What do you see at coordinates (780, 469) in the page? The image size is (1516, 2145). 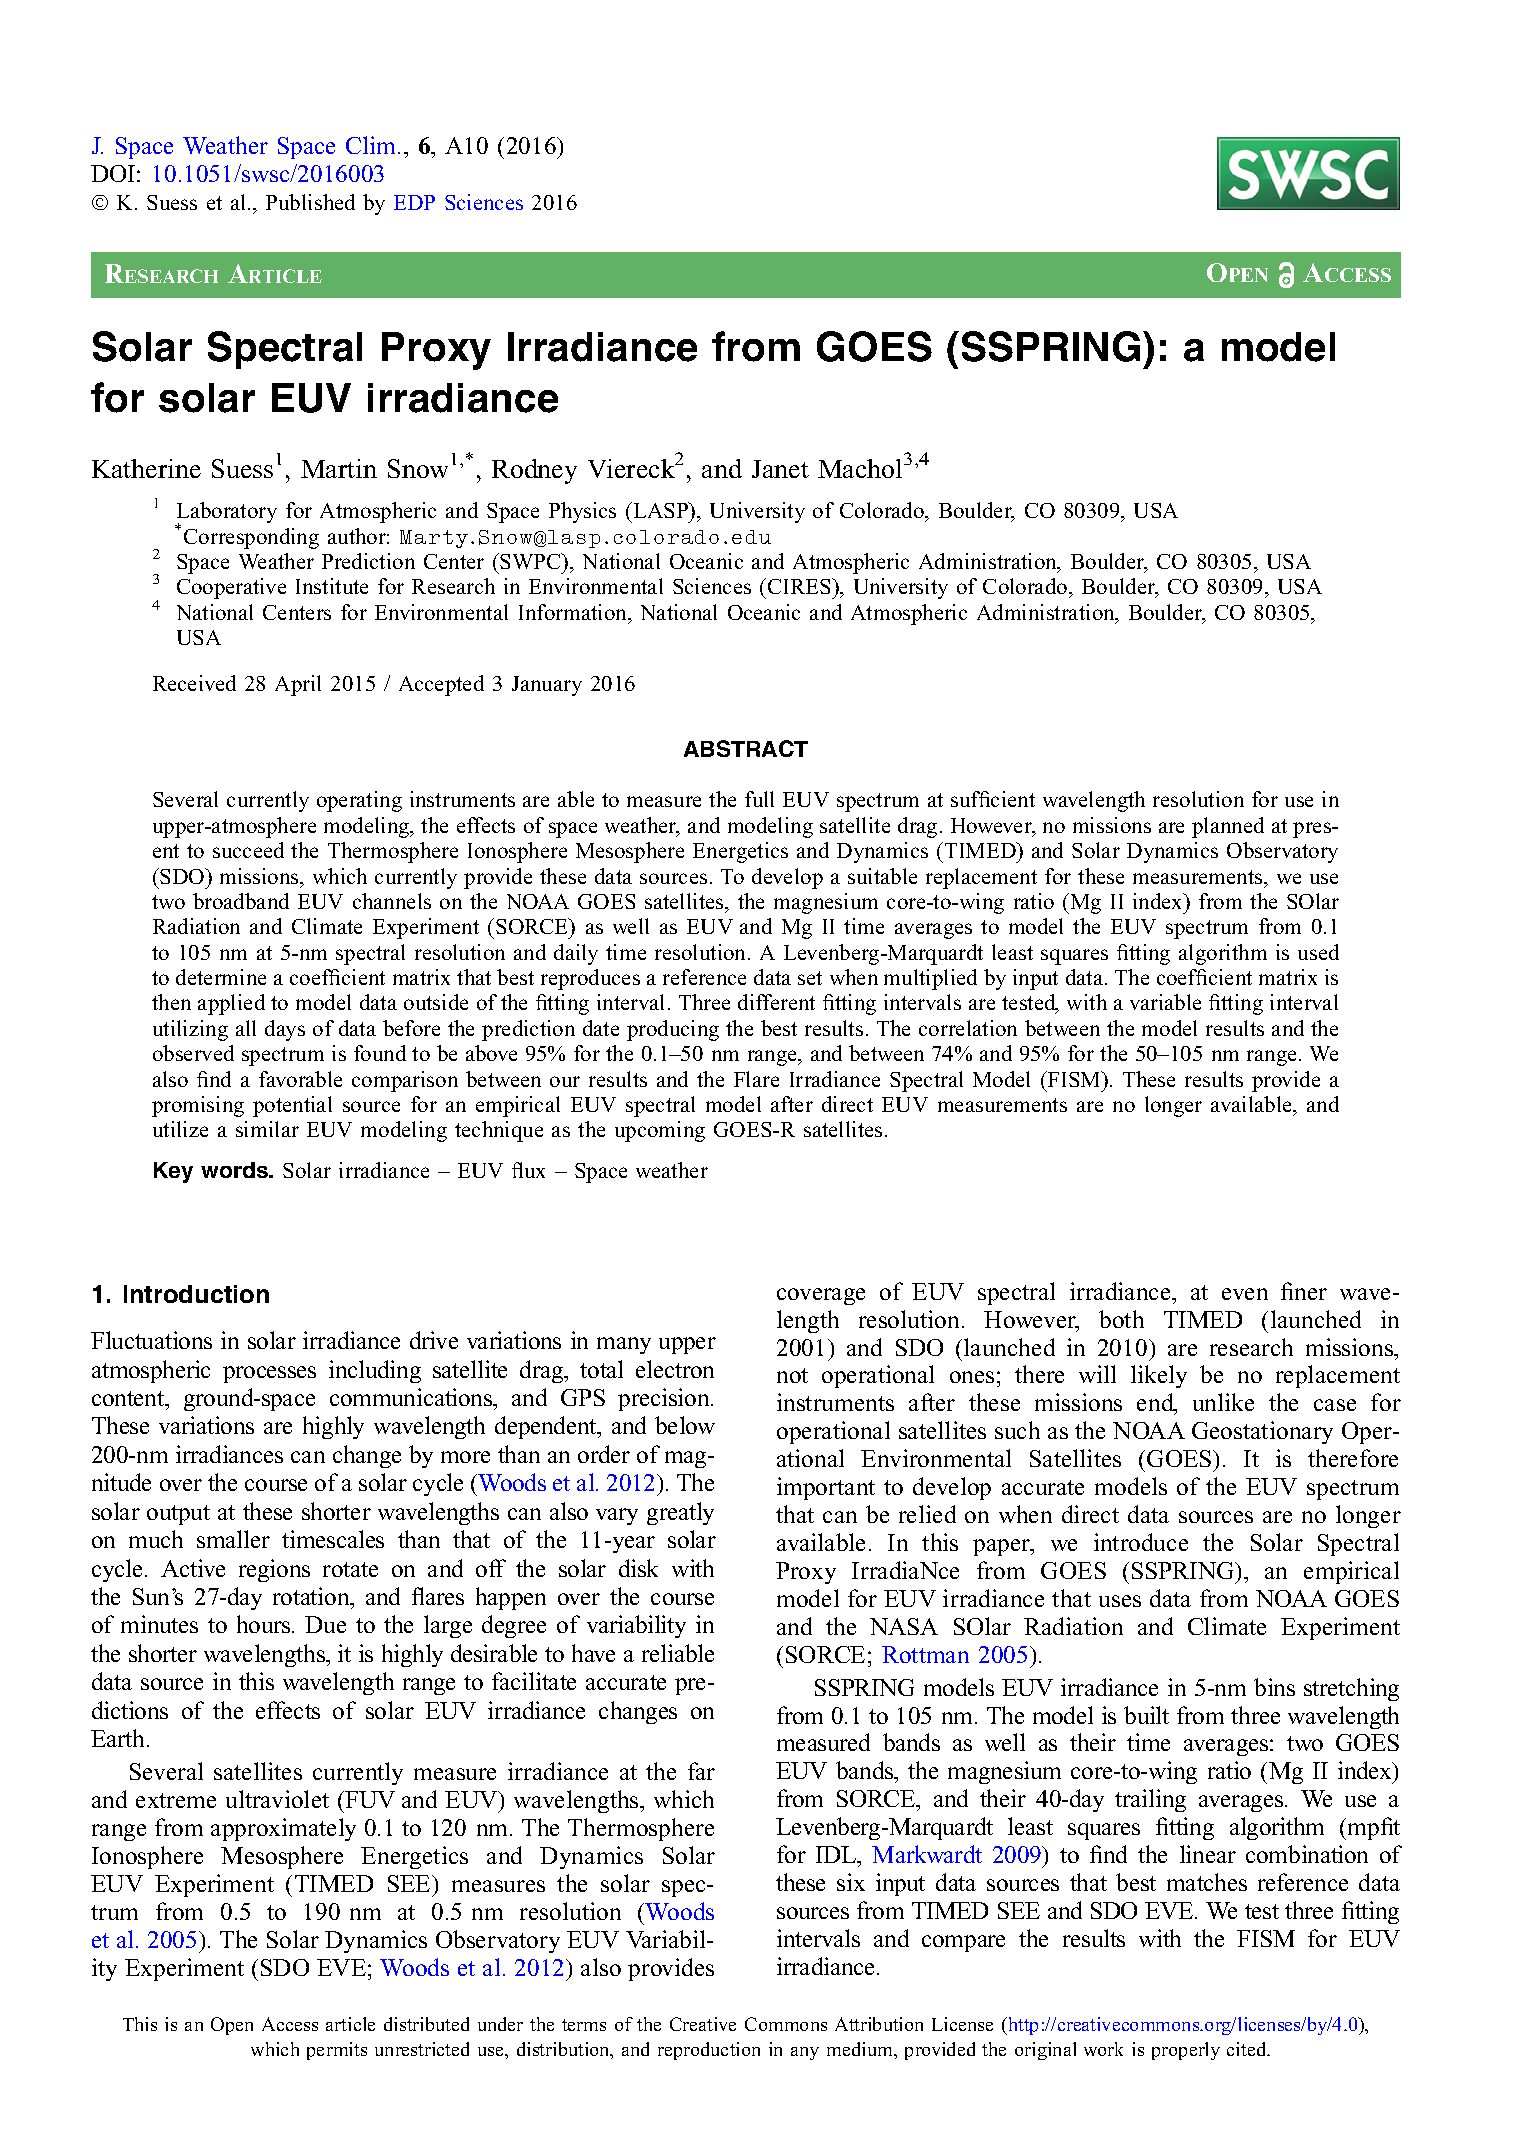 I see `Janet` at bounding box center [780, 469].
